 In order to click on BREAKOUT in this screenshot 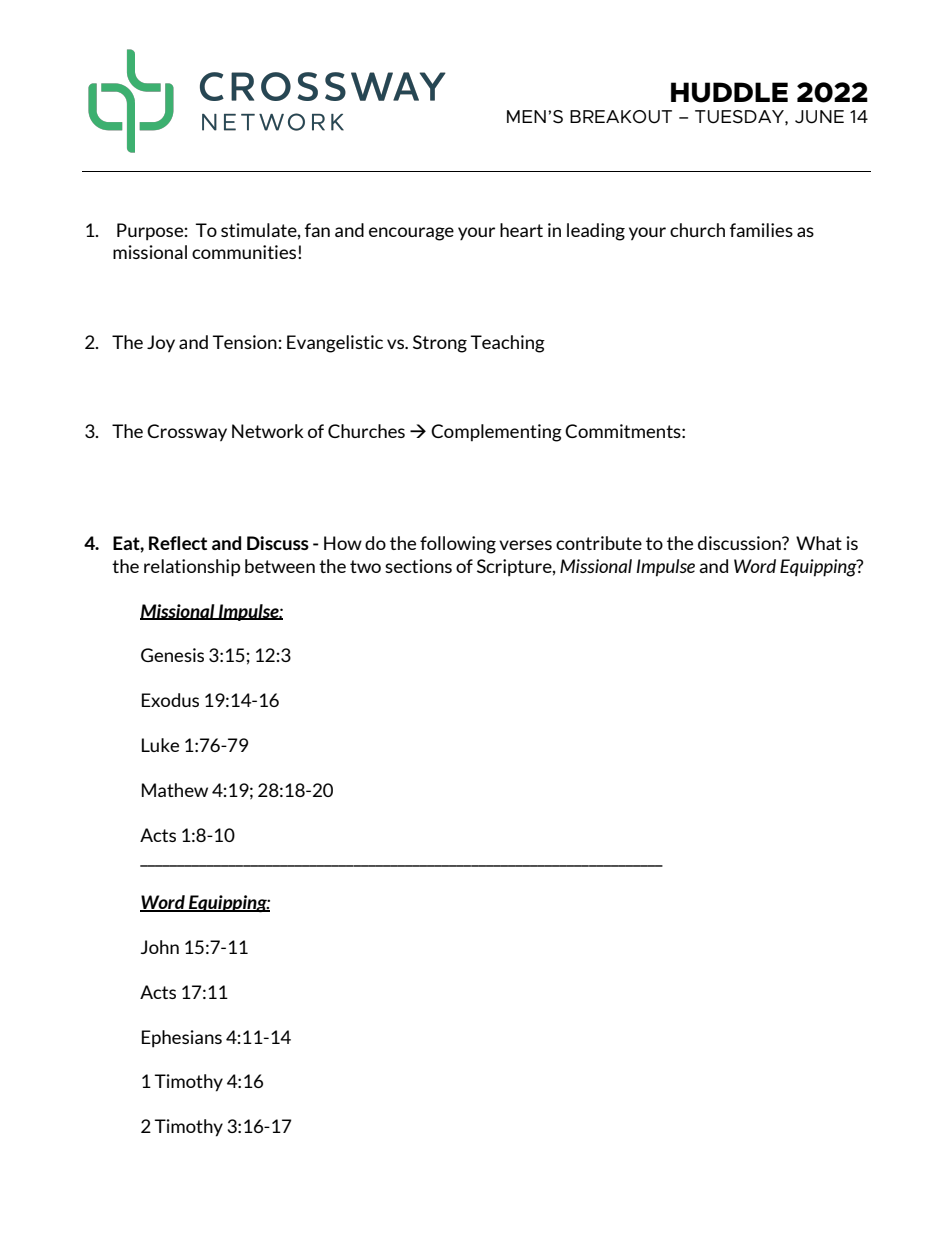, I will do `click(621, 117)`.
